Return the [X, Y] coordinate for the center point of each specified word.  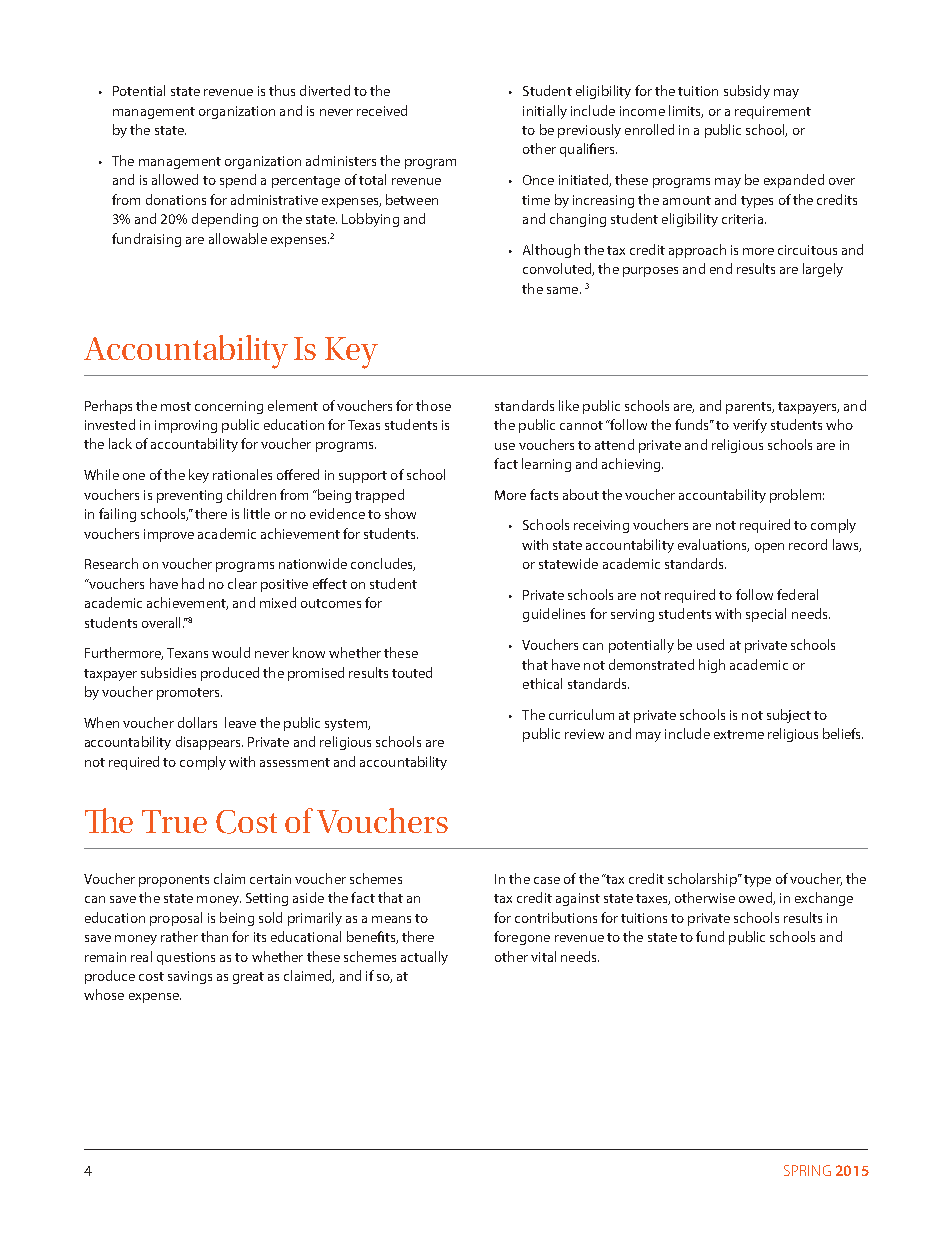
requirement [773, 112]
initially [545, 112]
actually [424, 958]
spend [238, 181]
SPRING [807, 1170]
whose [104, 994]
